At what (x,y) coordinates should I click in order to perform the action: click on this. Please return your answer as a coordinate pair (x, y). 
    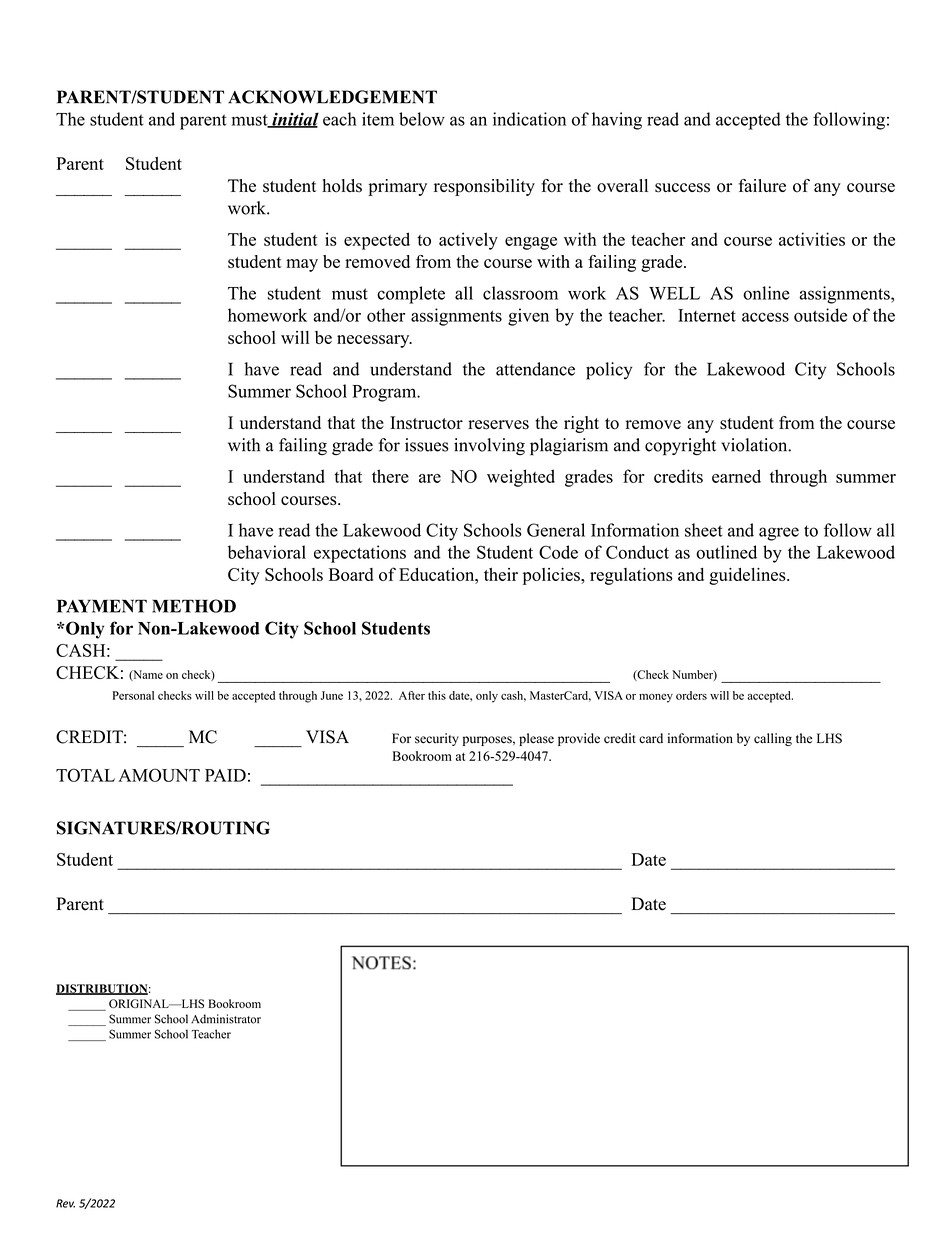
    Looking at the image, I should click on (437, 695).
